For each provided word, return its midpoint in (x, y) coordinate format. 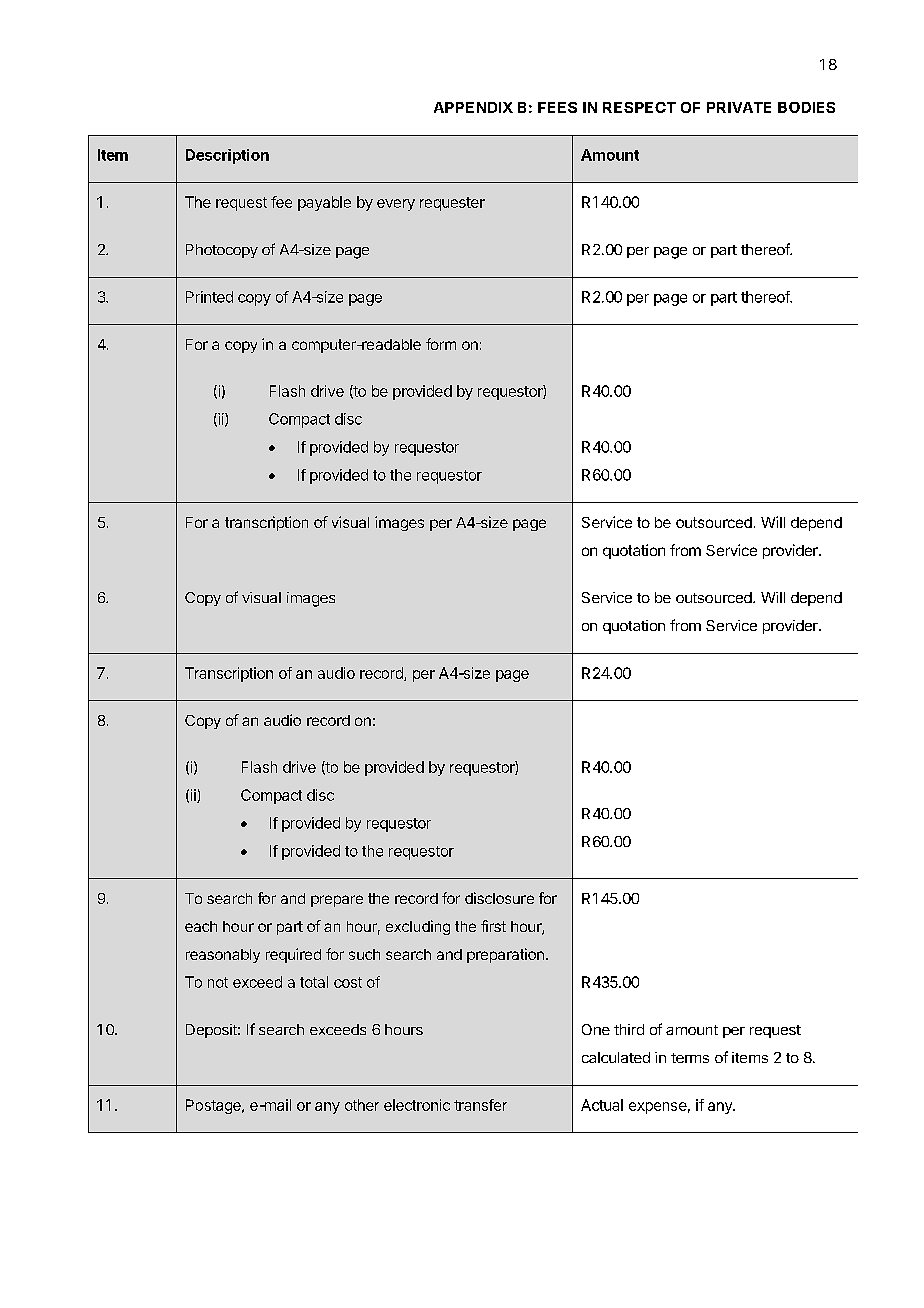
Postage (214, 1106)
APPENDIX (473, 107)
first (493, 926)
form (441, 344)
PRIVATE (739, 107)
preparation (505, 955)
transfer (480, 1105)
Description (227, 156)
